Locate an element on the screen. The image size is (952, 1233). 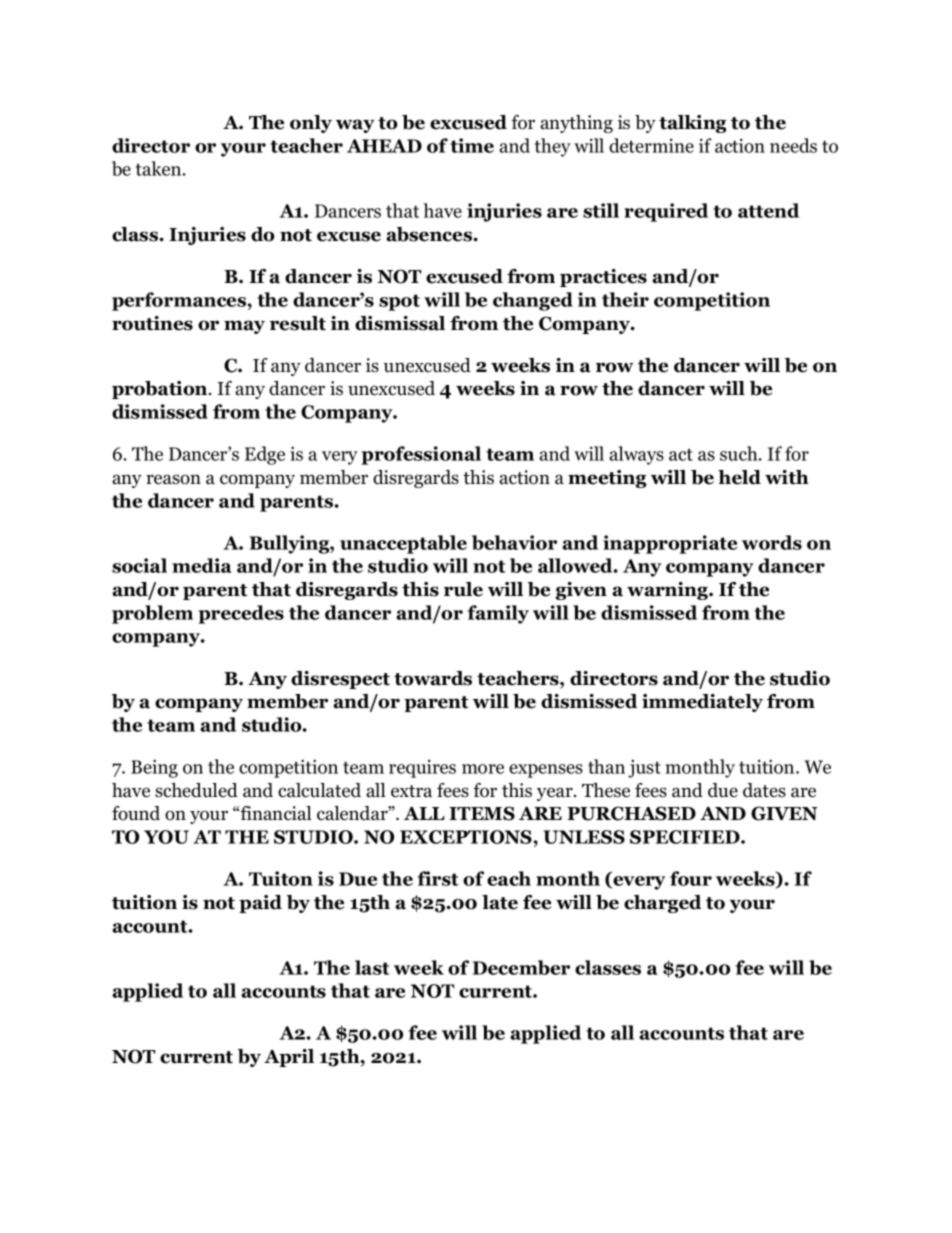
Edge is located at coordinates (265, 455).
